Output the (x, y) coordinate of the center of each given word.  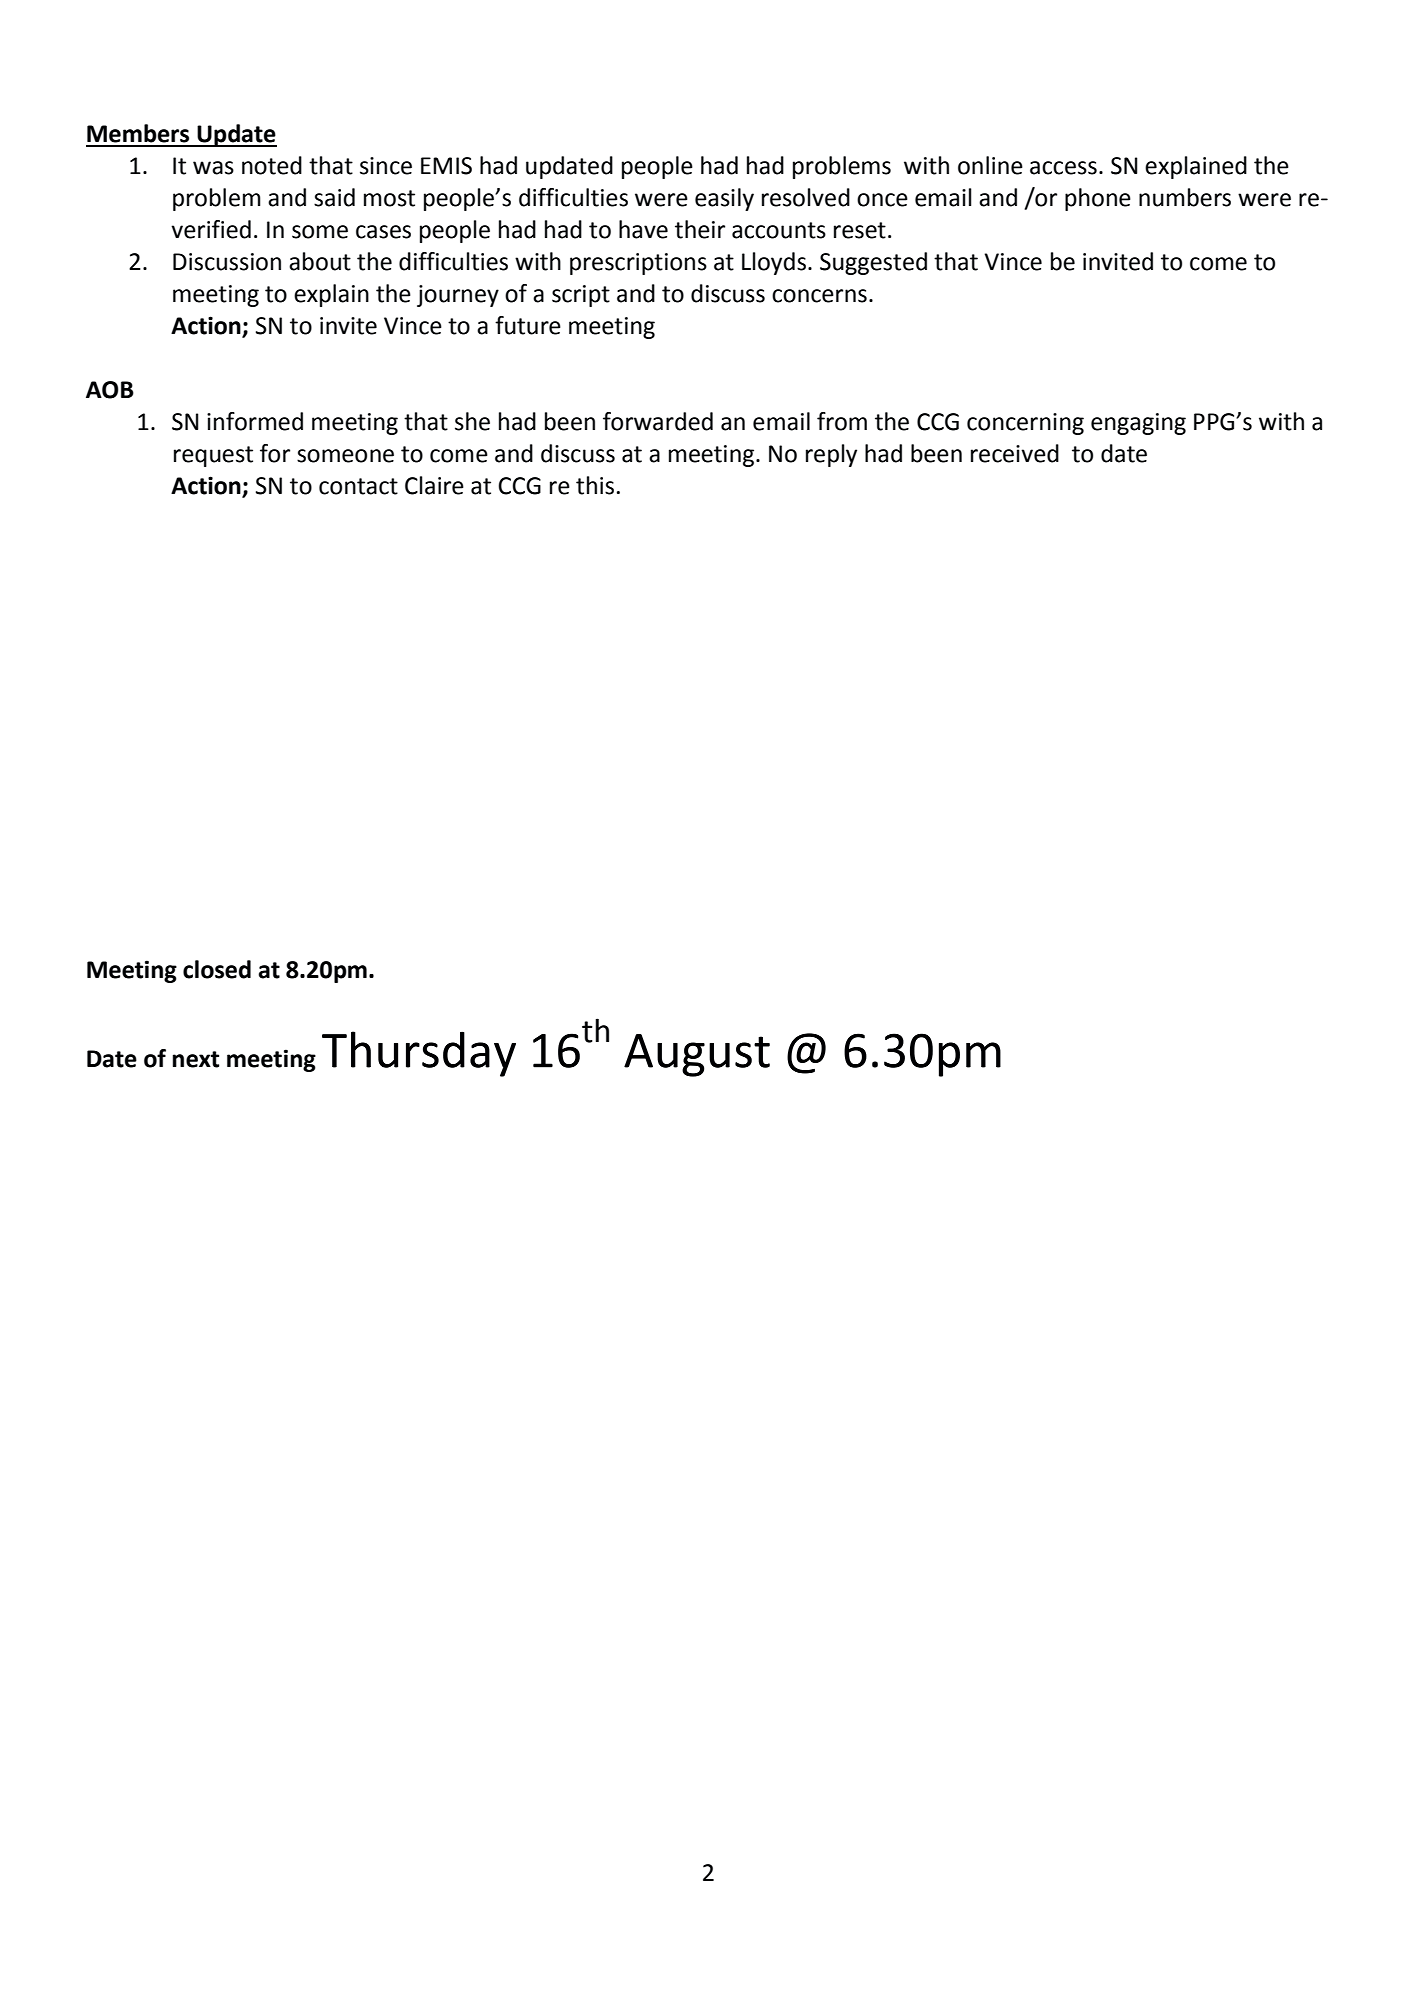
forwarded (658, 421)
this (595, 485)
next (196, 1059)
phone (1098, 199)
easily (724, 199)
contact (358, 486)
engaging (1138, 424)
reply (831, 455)
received (1015, 453)
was (213, 168)
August (697, 1055)
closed (217, 969)
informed (255, 421)
